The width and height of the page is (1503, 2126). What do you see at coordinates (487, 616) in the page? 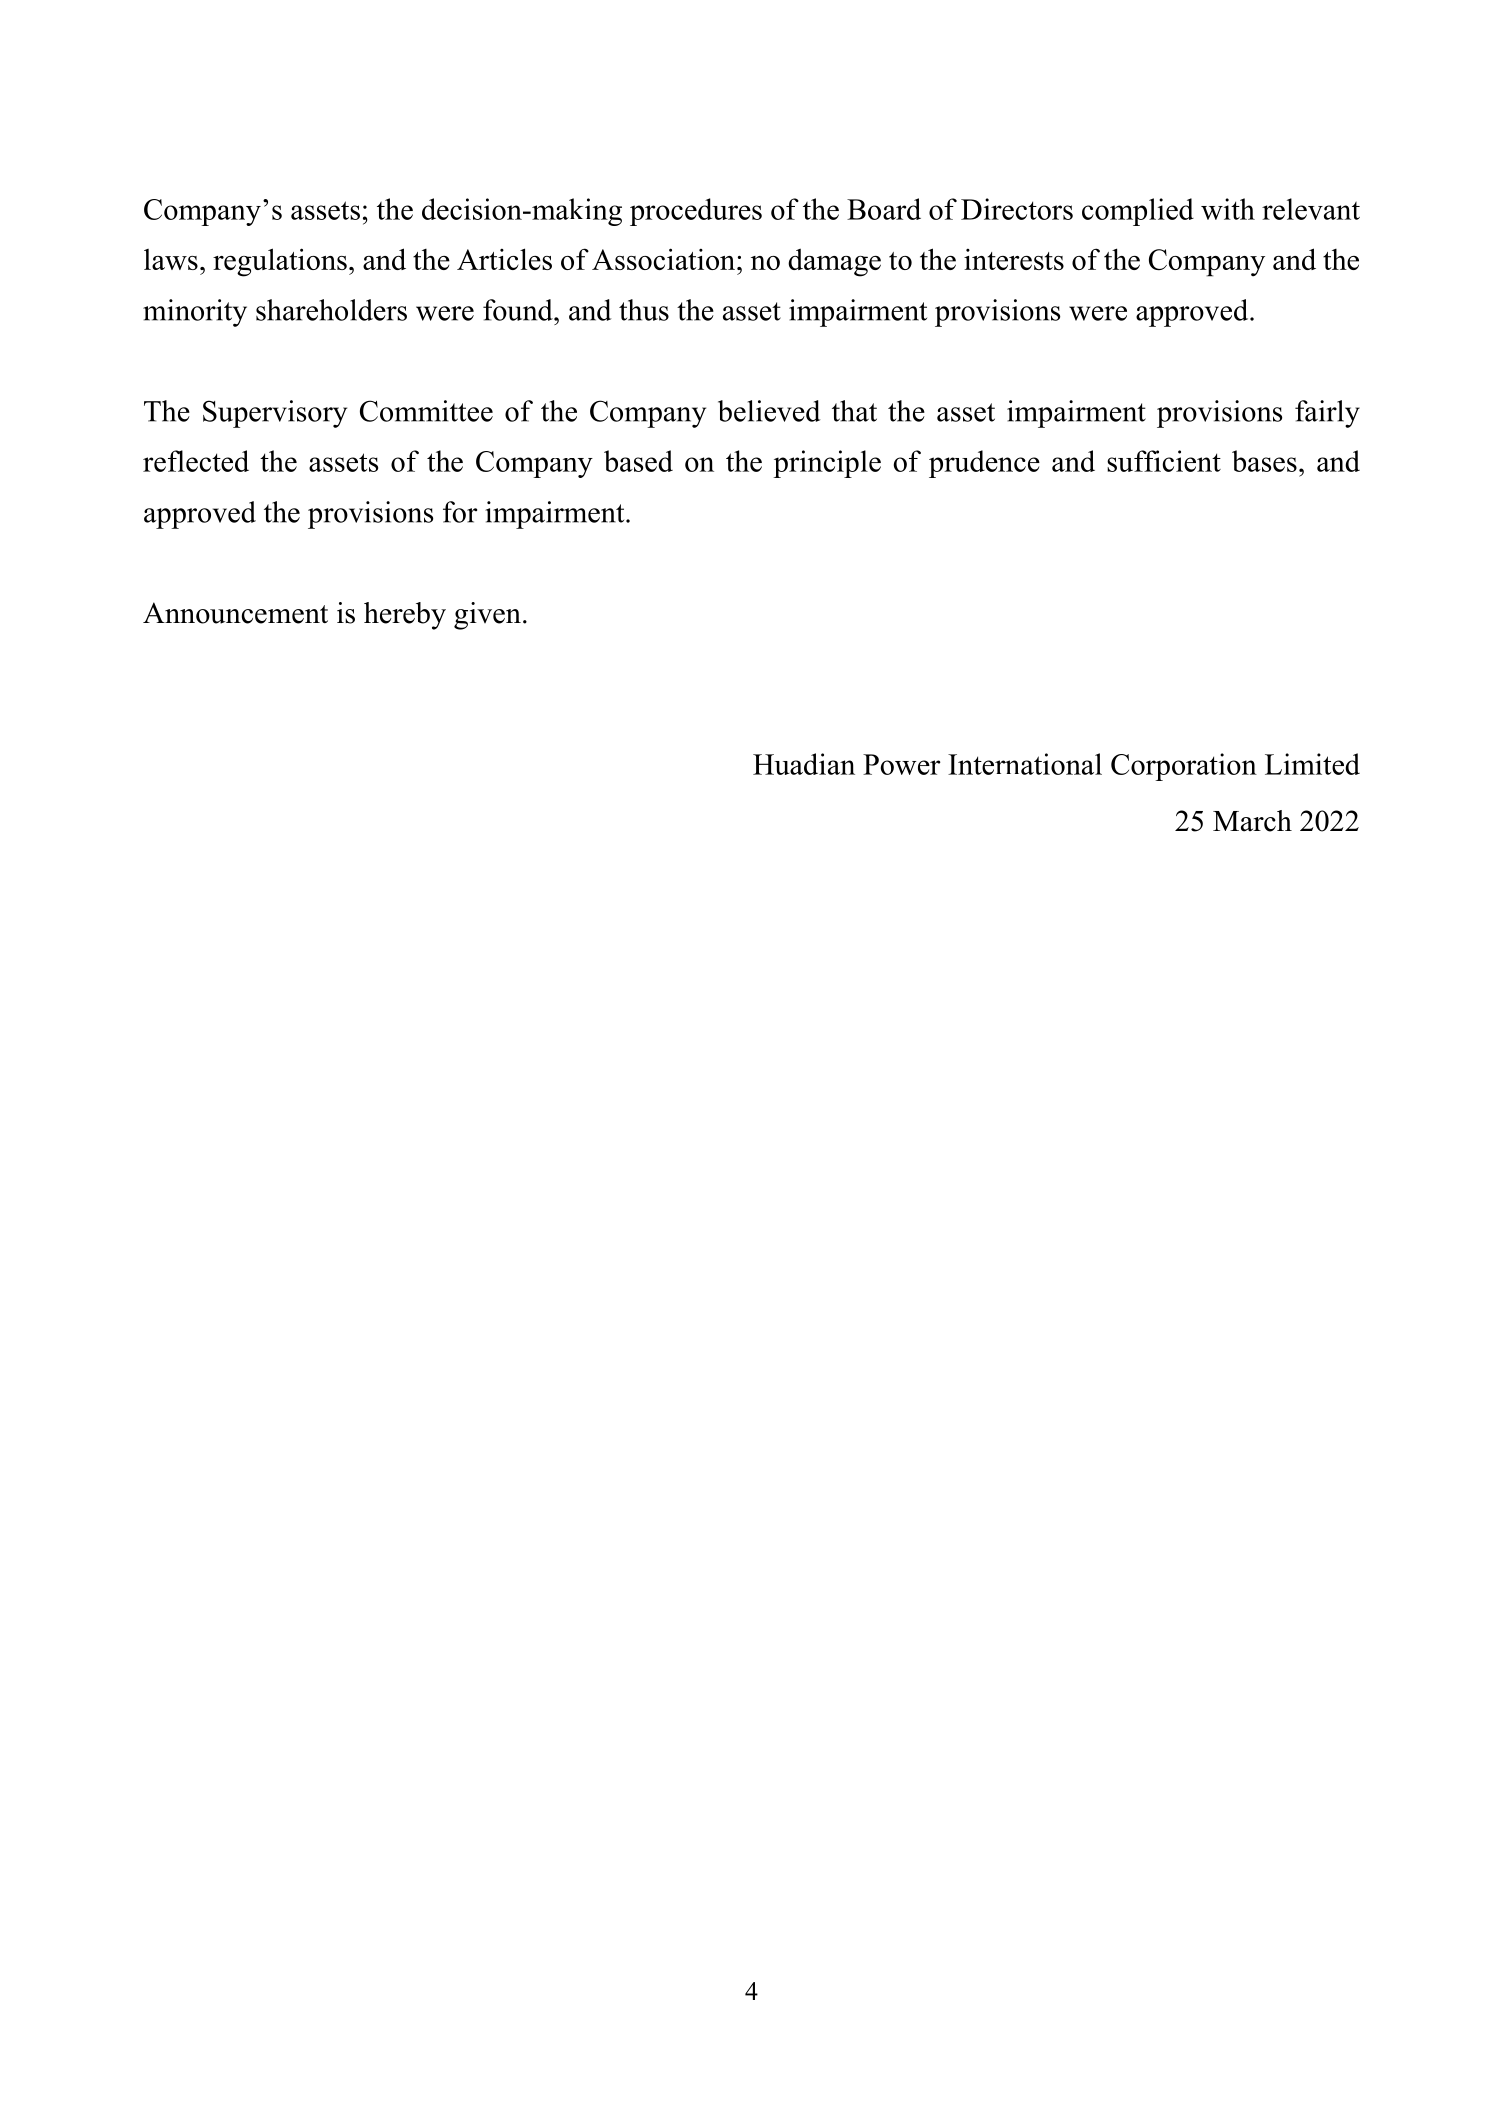
I see `given` at bounding box center [487, 616].
